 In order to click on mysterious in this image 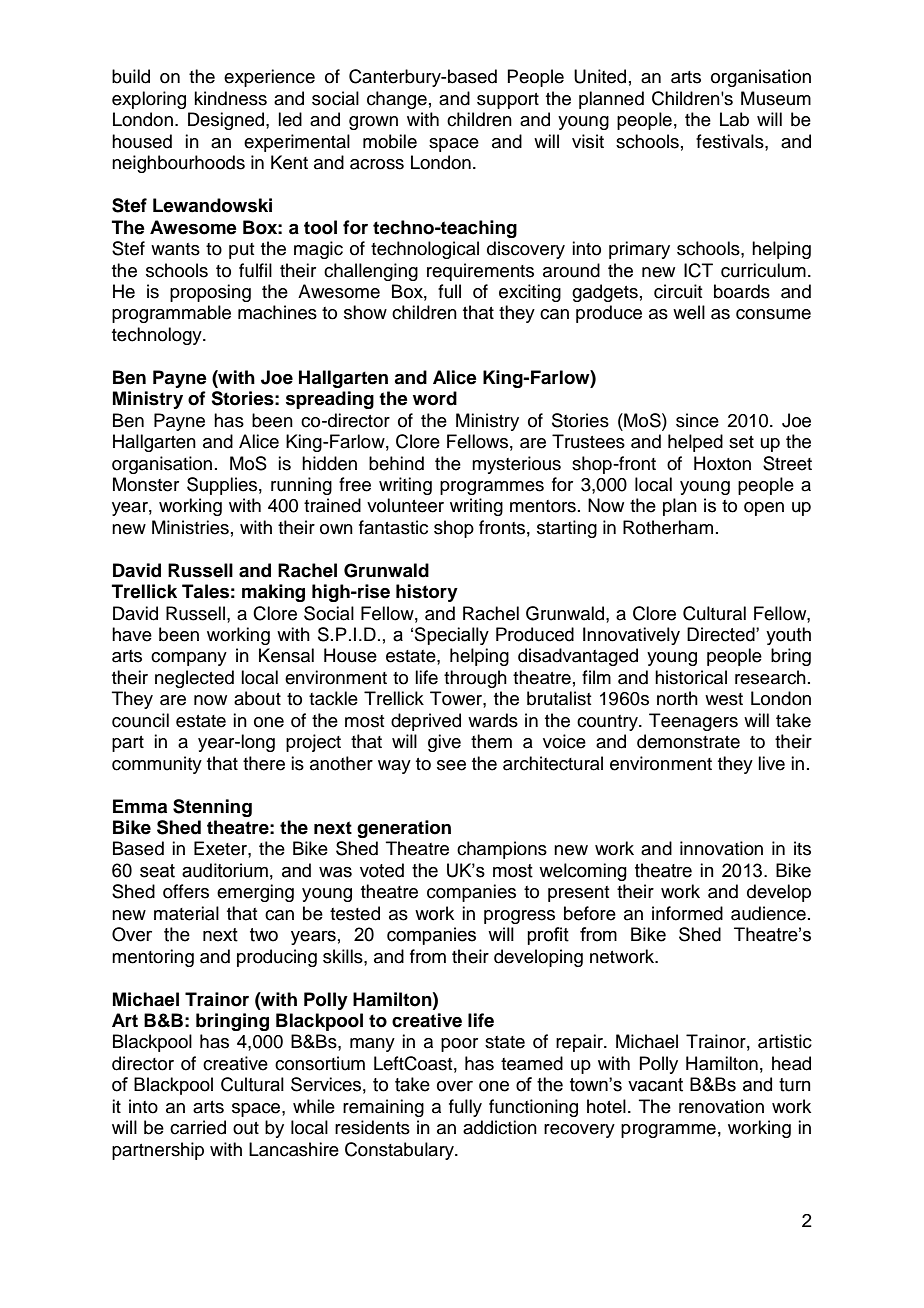, I will do `click(516, 465)`.
